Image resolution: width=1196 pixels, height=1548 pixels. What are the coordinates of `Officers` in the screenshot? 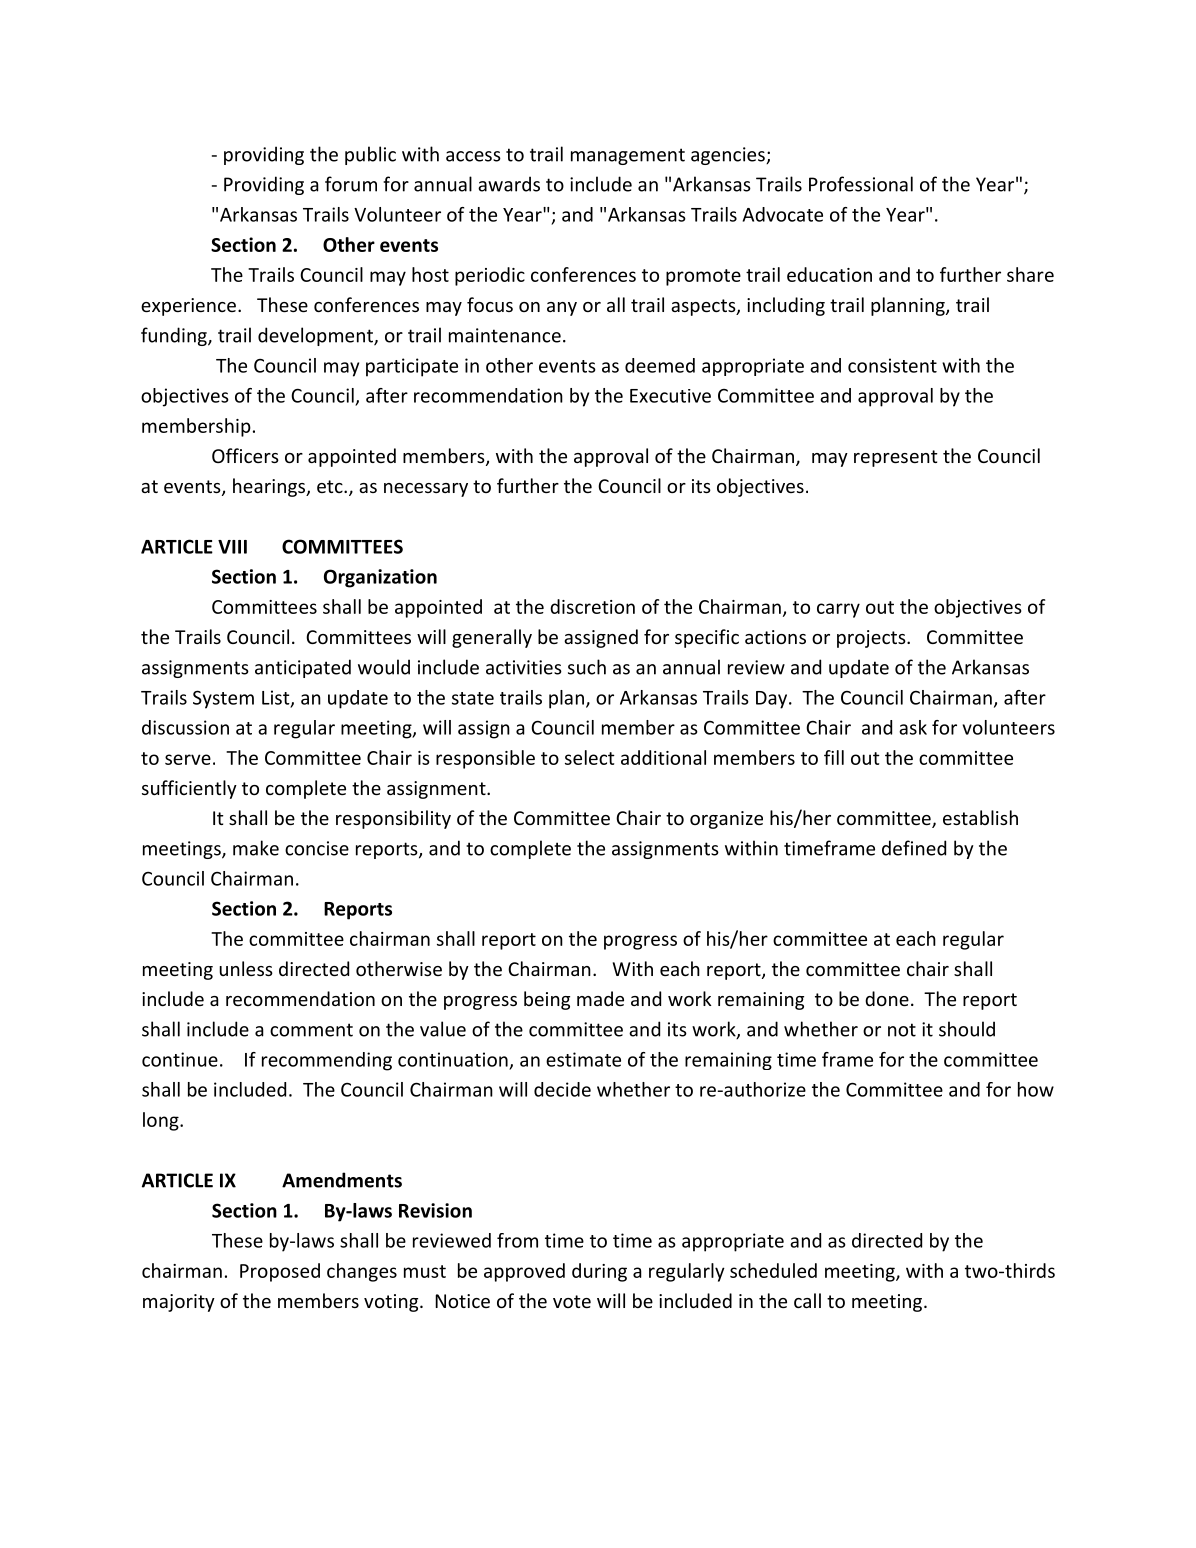 It's located at (245, 455).
